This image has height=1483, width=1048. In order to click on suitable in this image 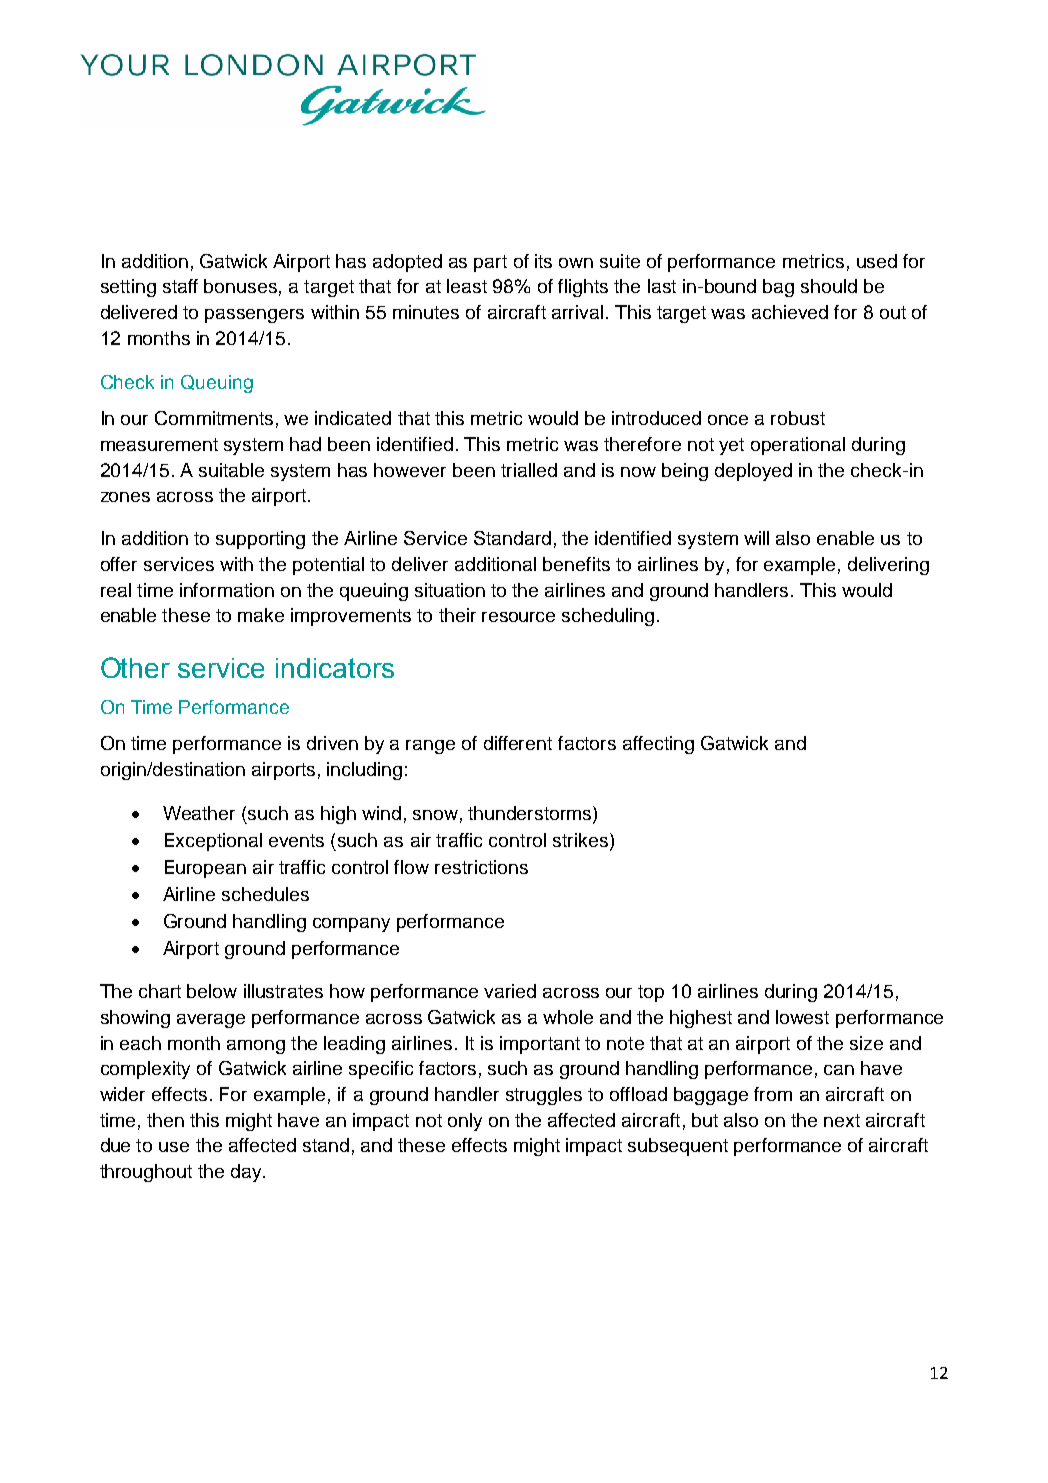, I will do `click(231, 470)`.
